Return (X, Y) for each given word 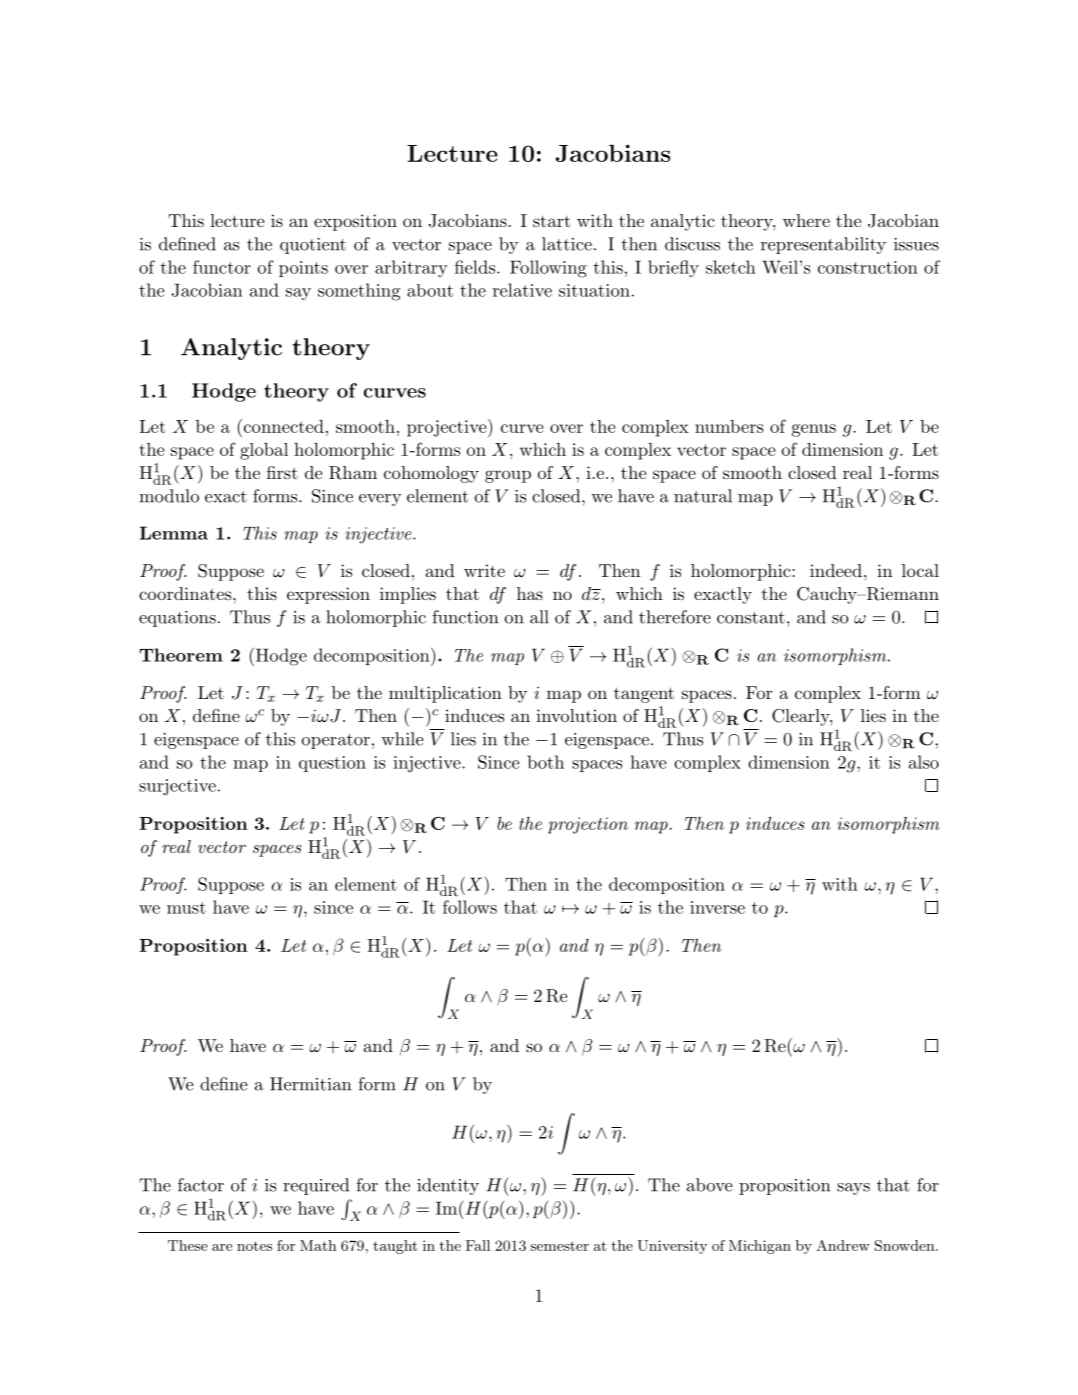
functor (222, 267)
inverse (717, 907)
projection (588, 825)
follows (470, 907)
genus (814, 430)
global (264, 451)
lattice (567, 244)
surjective (177, 787)
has (530, 593)
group (508, 476)
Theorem (181, 655)
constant (751, 618)
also (924, 762)
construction (868, 267)
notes (254, 1246)
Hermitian (310, 1084)
